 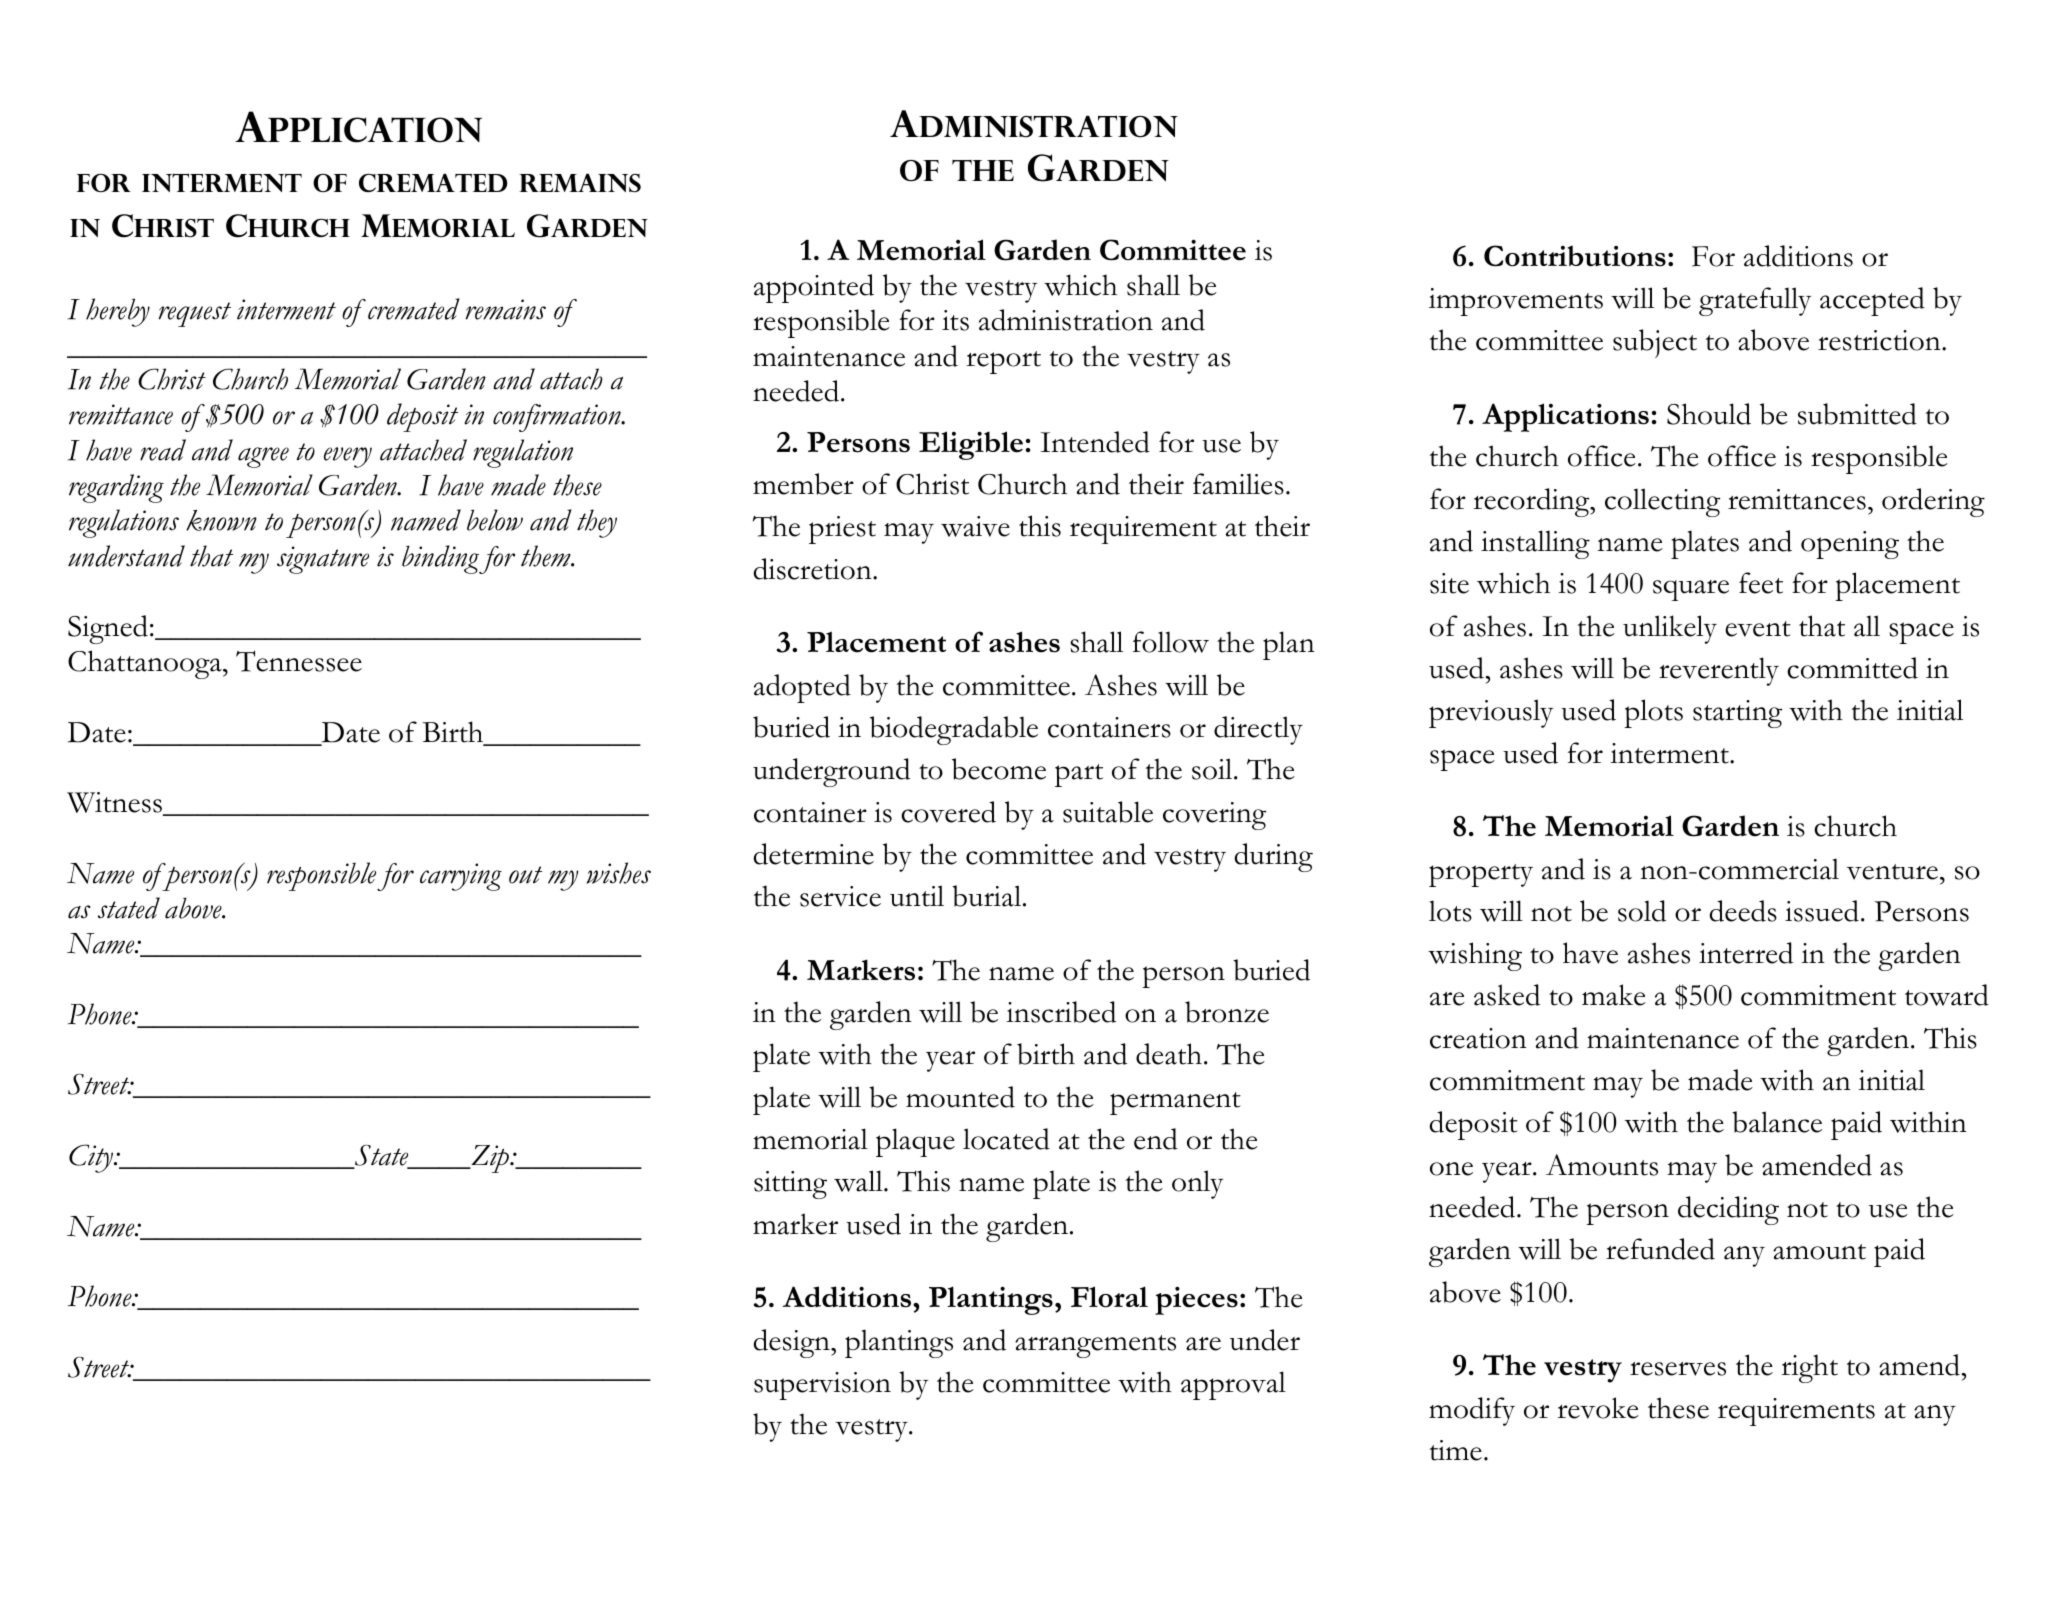 I want to click on Tennessee, so click(x=299, y=661).
